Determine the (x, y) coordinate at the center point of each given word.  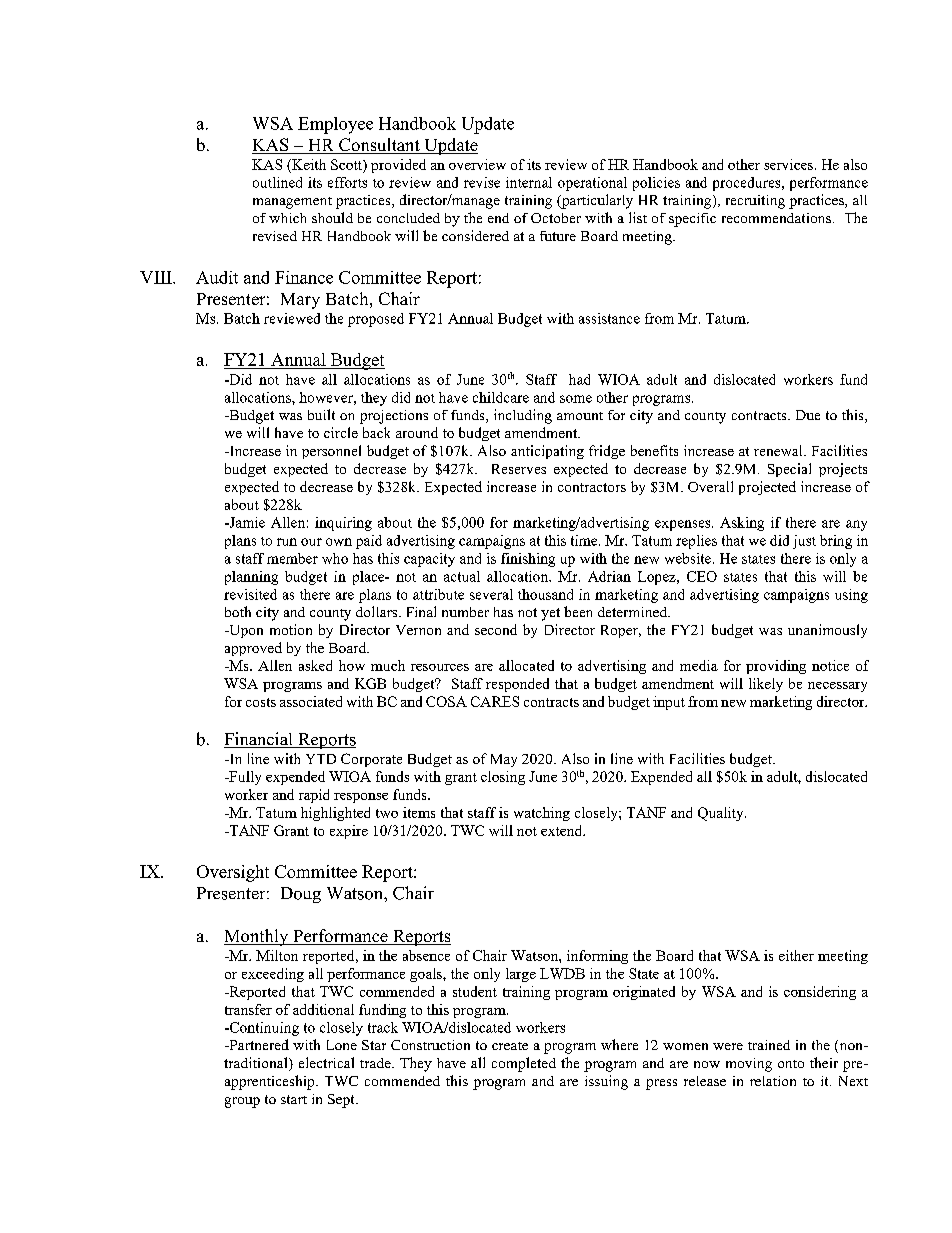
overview (477, 164)
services (788, 164)
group (242, 1102)
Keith (308, 164)
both (238, 611)
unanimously (827, 631)
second (496, 629)
